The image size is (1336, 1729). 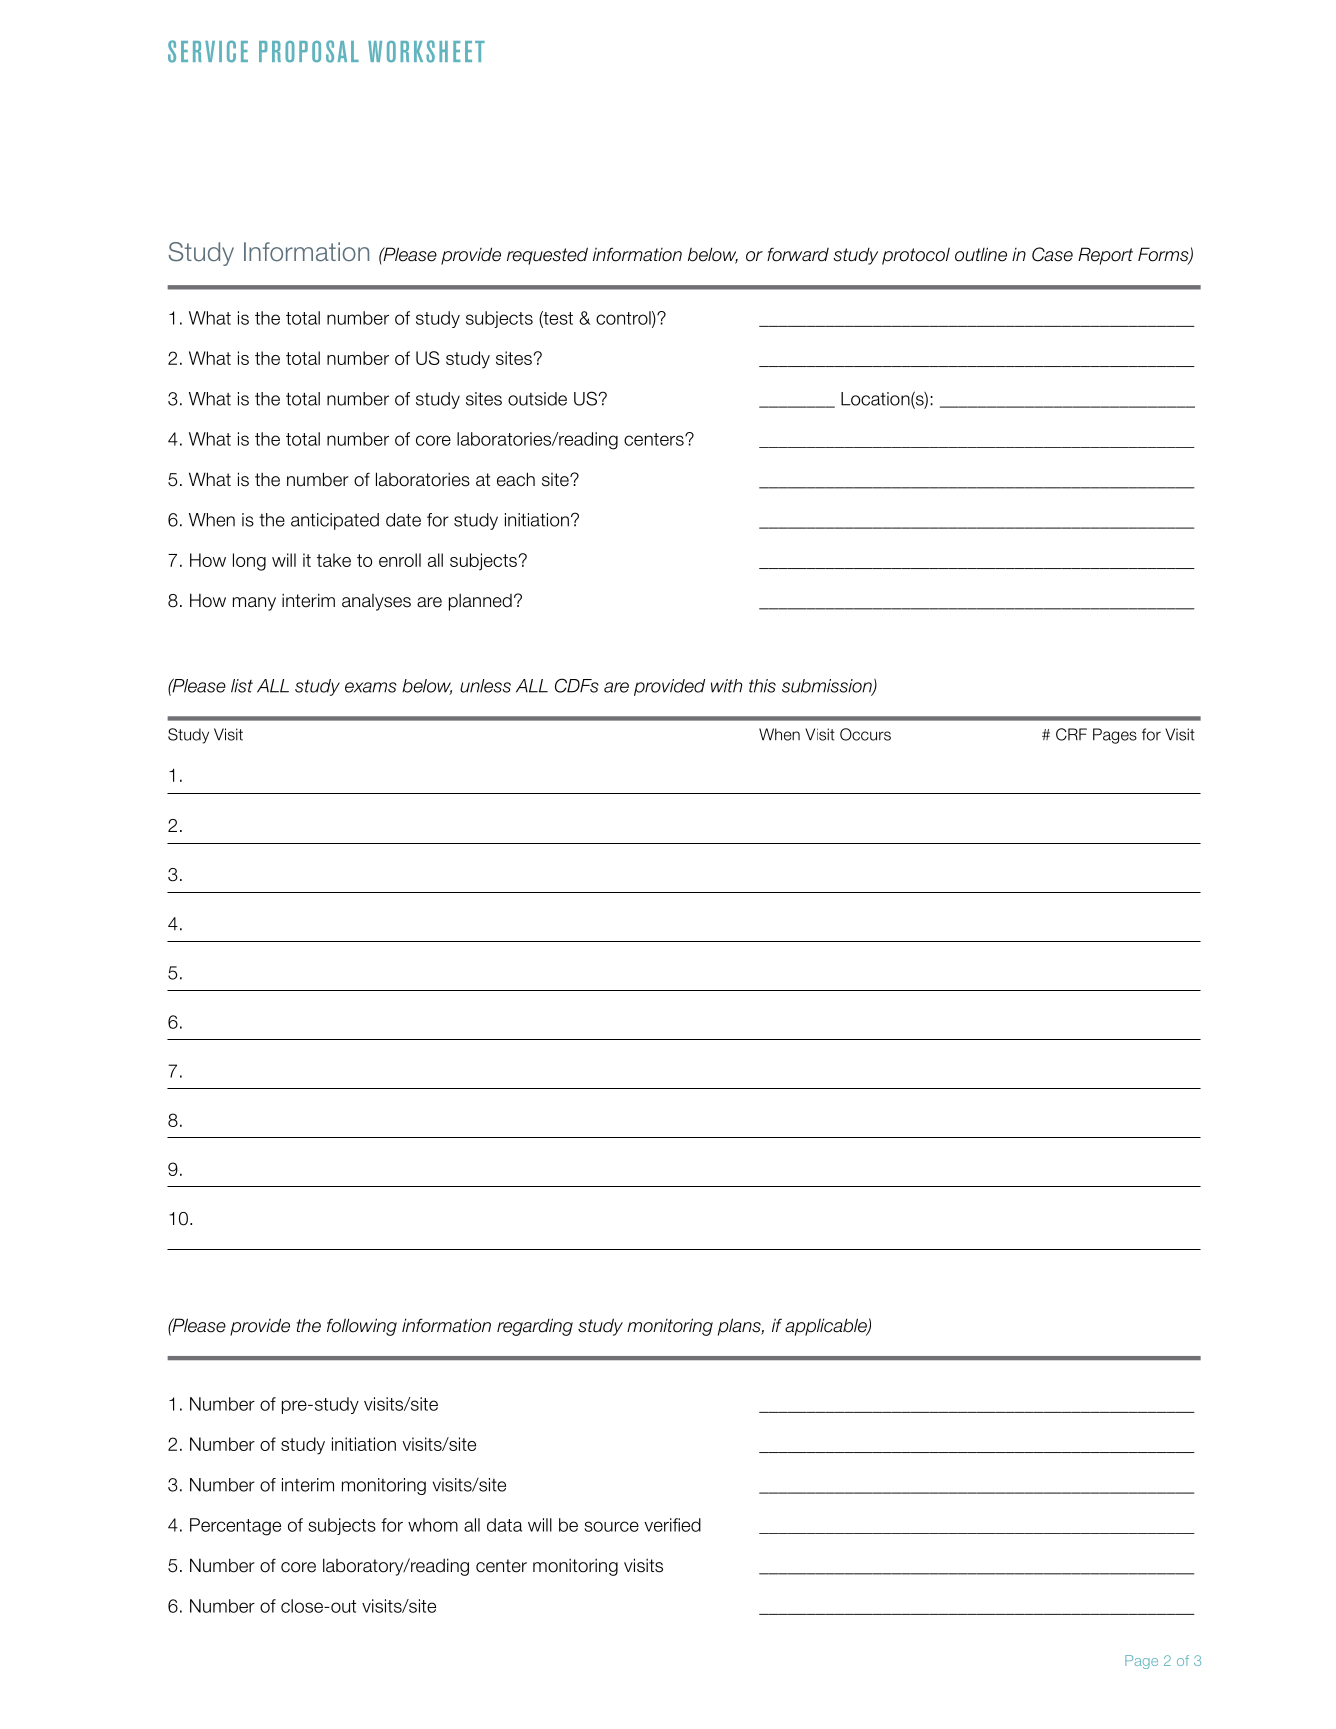 What do you see at coordinates (1071, 734) in the page?
I see `CRF` at bounding box center [1071, 734].
